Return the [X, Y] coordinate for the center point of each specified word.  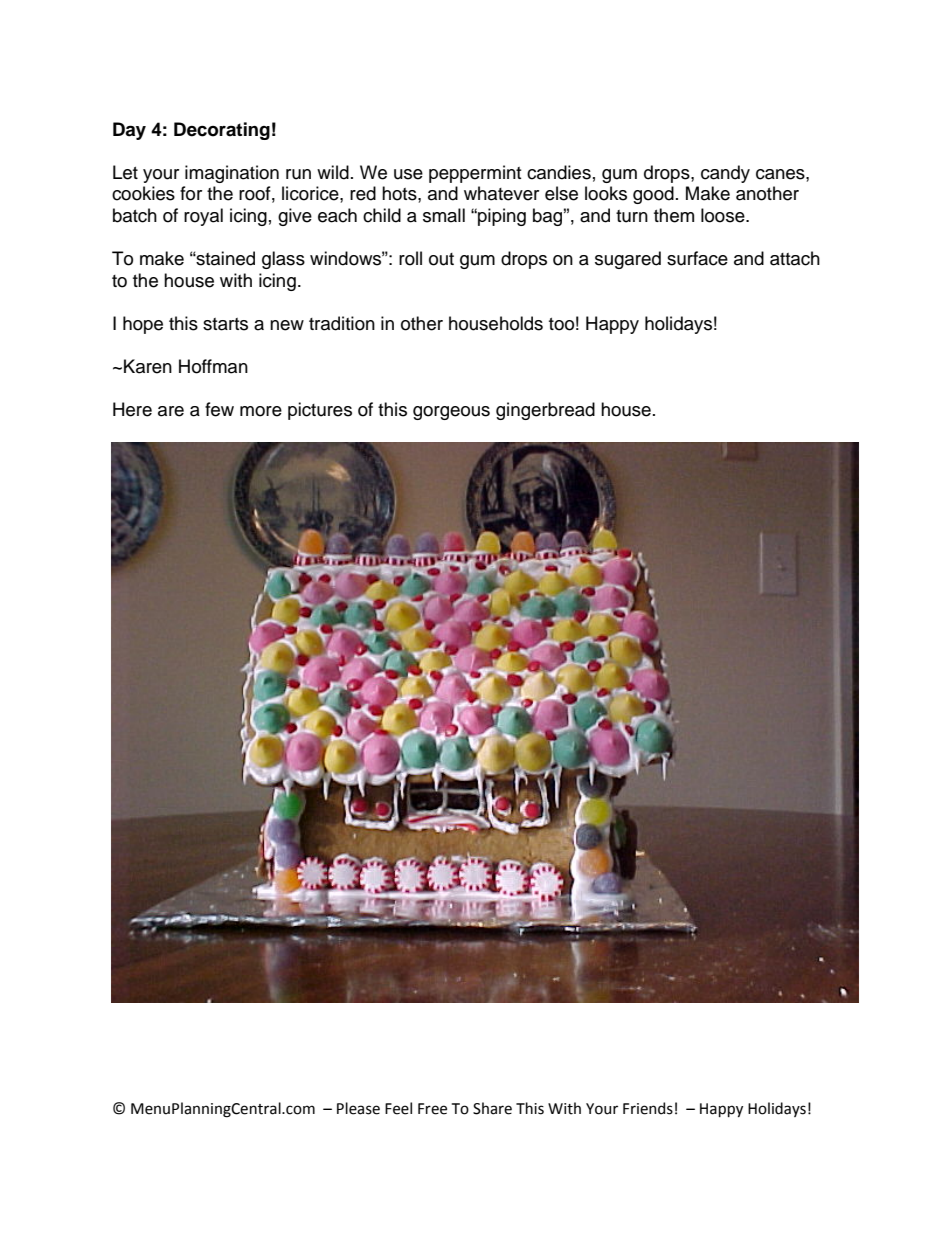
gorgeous [451, 413]
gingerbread [545, 411]
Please [358, 1108]
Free [432, 1109]
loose [724, 215]
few [219, 409]
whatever [501, 193]
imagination [232, 174]
